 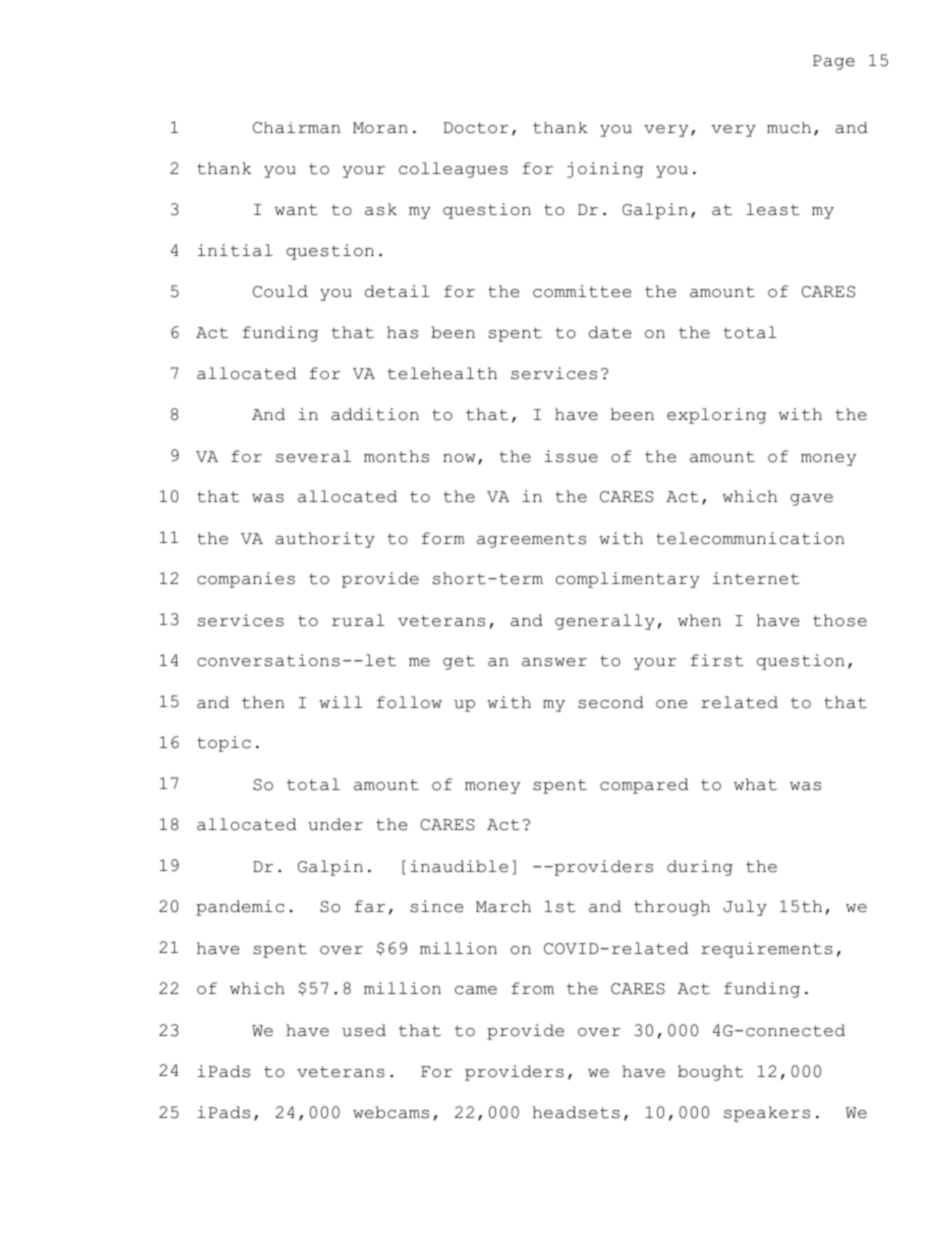 What do you see at coordinates (313, 456) in the screenshot?
I see `several` at bounding box center [313, 456].
